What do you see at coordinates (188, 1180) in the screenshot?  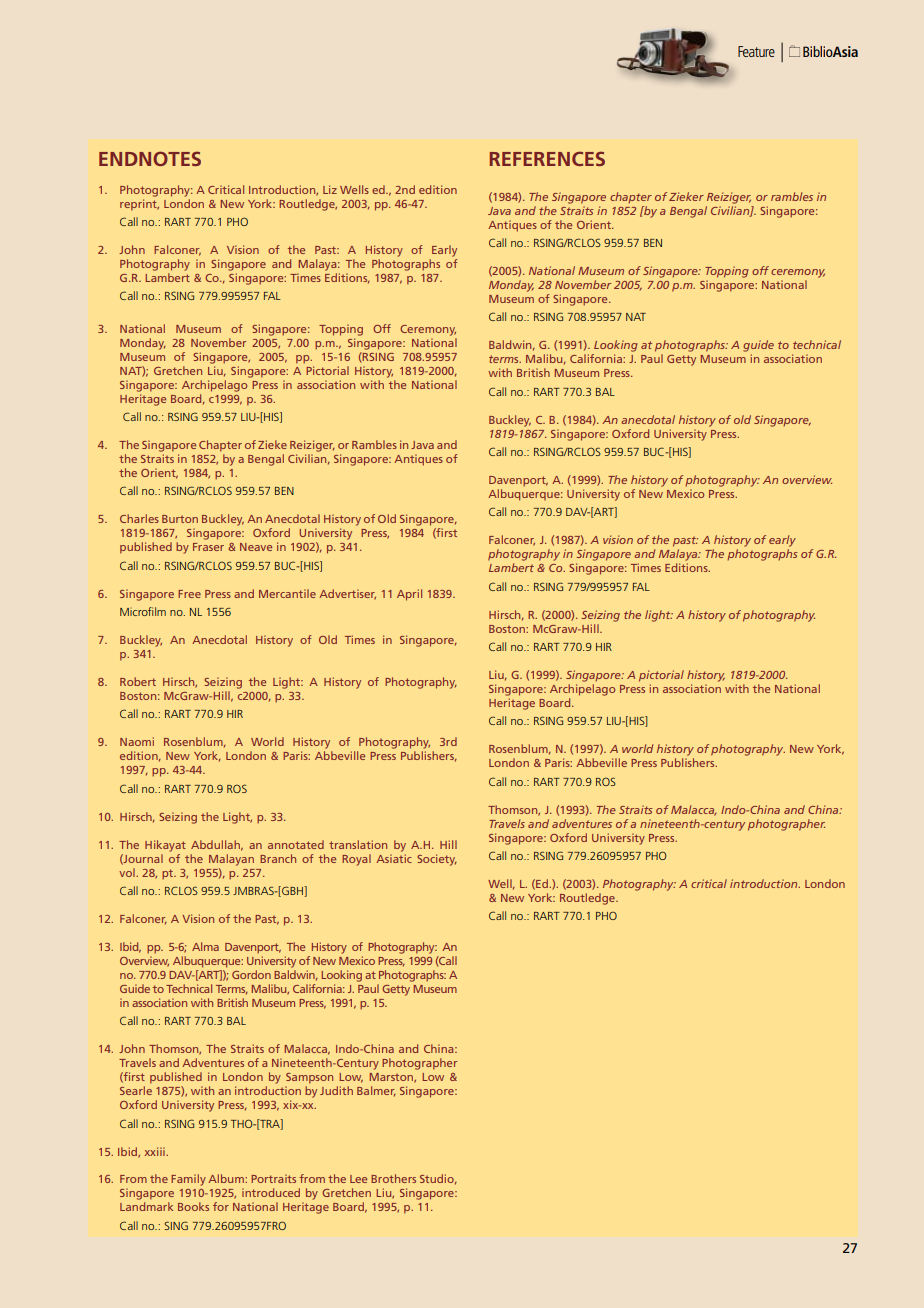 I see `Family` at bounding box center [188, 1180].
